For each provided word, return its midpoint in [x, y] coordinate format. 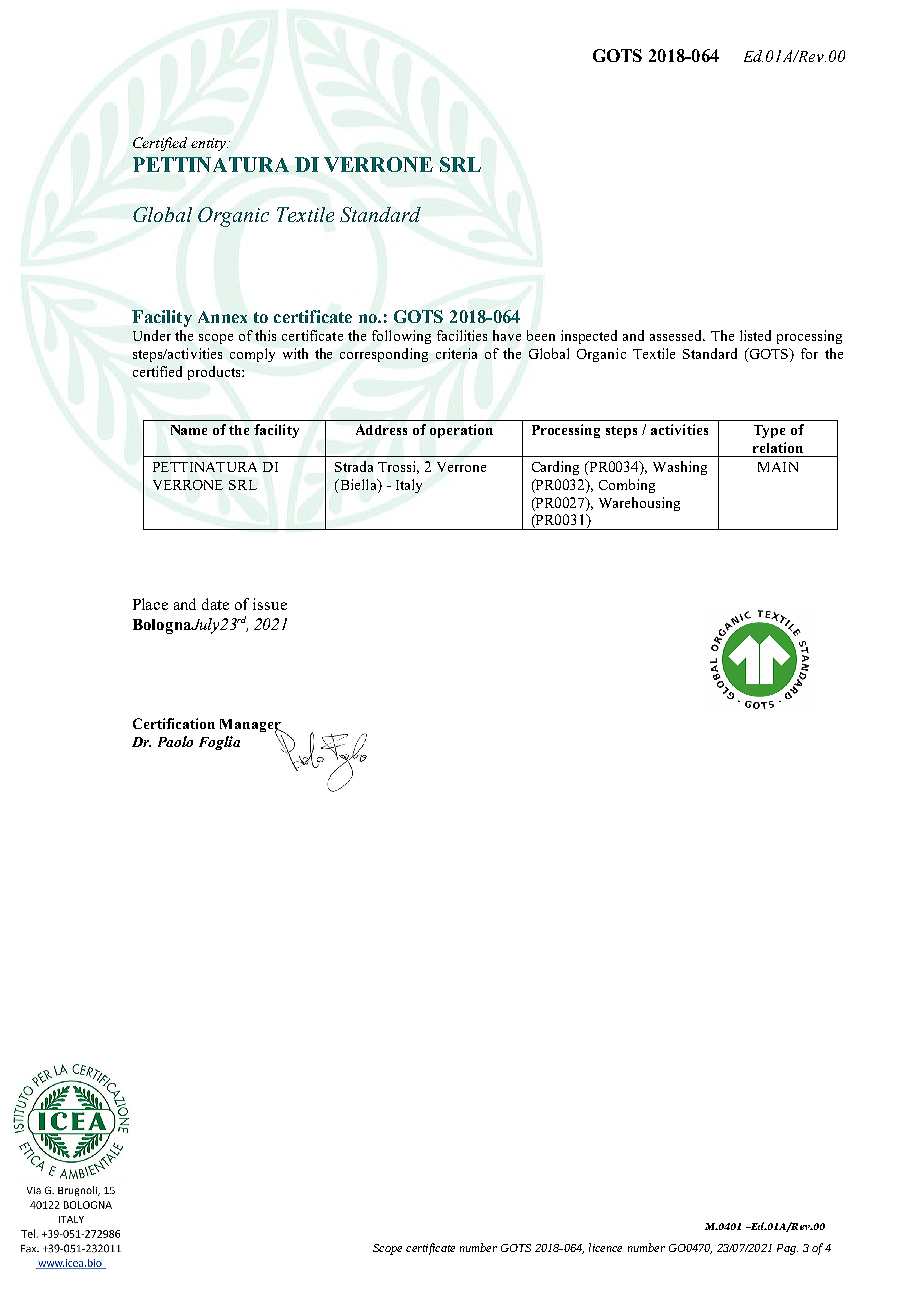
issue [270, 604]
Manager [251, 727]
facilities [462, 335]
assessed [677, 335]
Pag [787, 1249]
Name [189, 430]
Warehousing [639, 504]
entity [209, 144]
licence [605, 1247]
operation [461, 431]
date [215, 604]
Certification [174, 723]
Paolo [175, 741]
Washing [680, 468]
